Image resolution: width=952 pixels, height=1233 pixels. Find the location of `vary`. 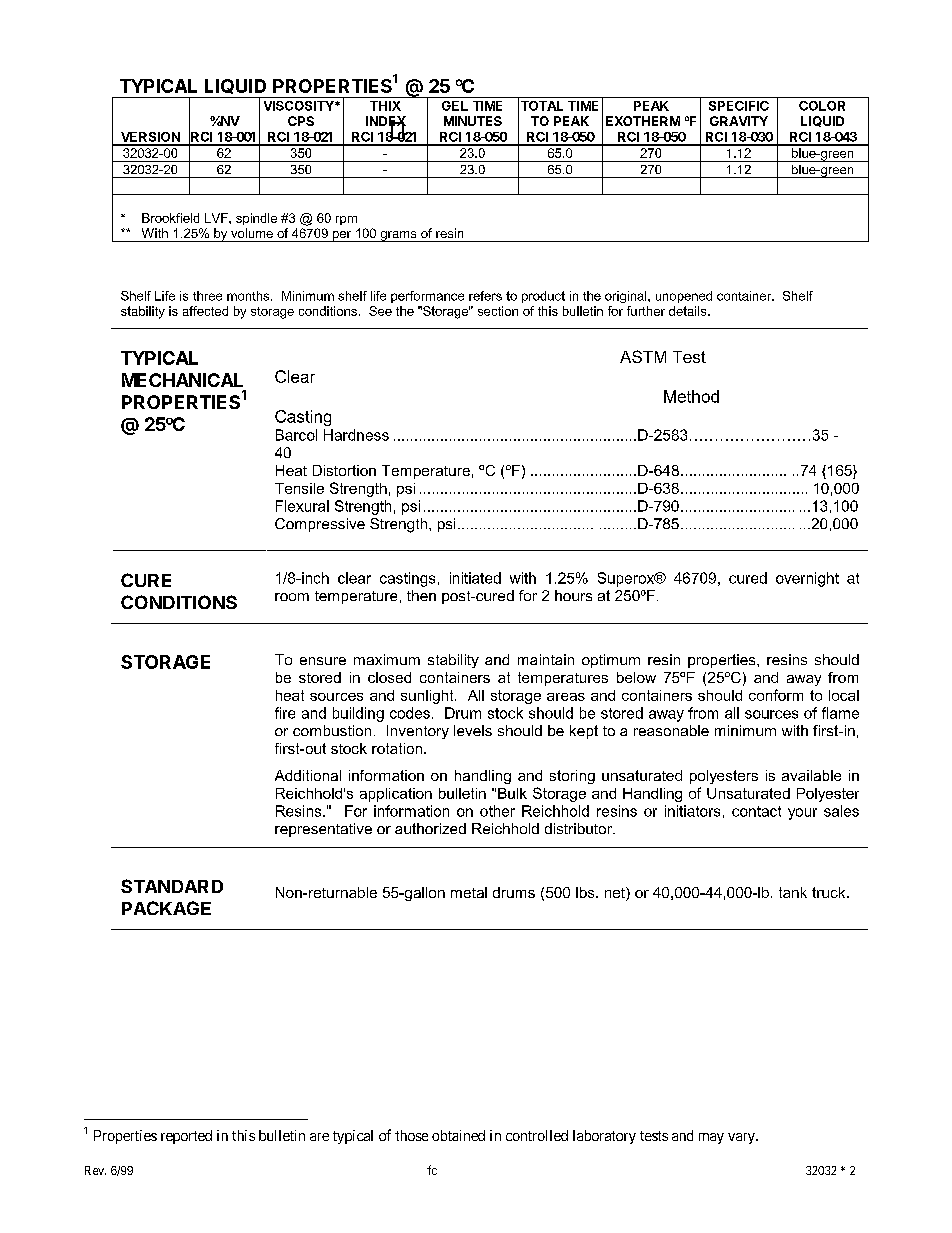

vary is located at coordinates (742, 1138).
